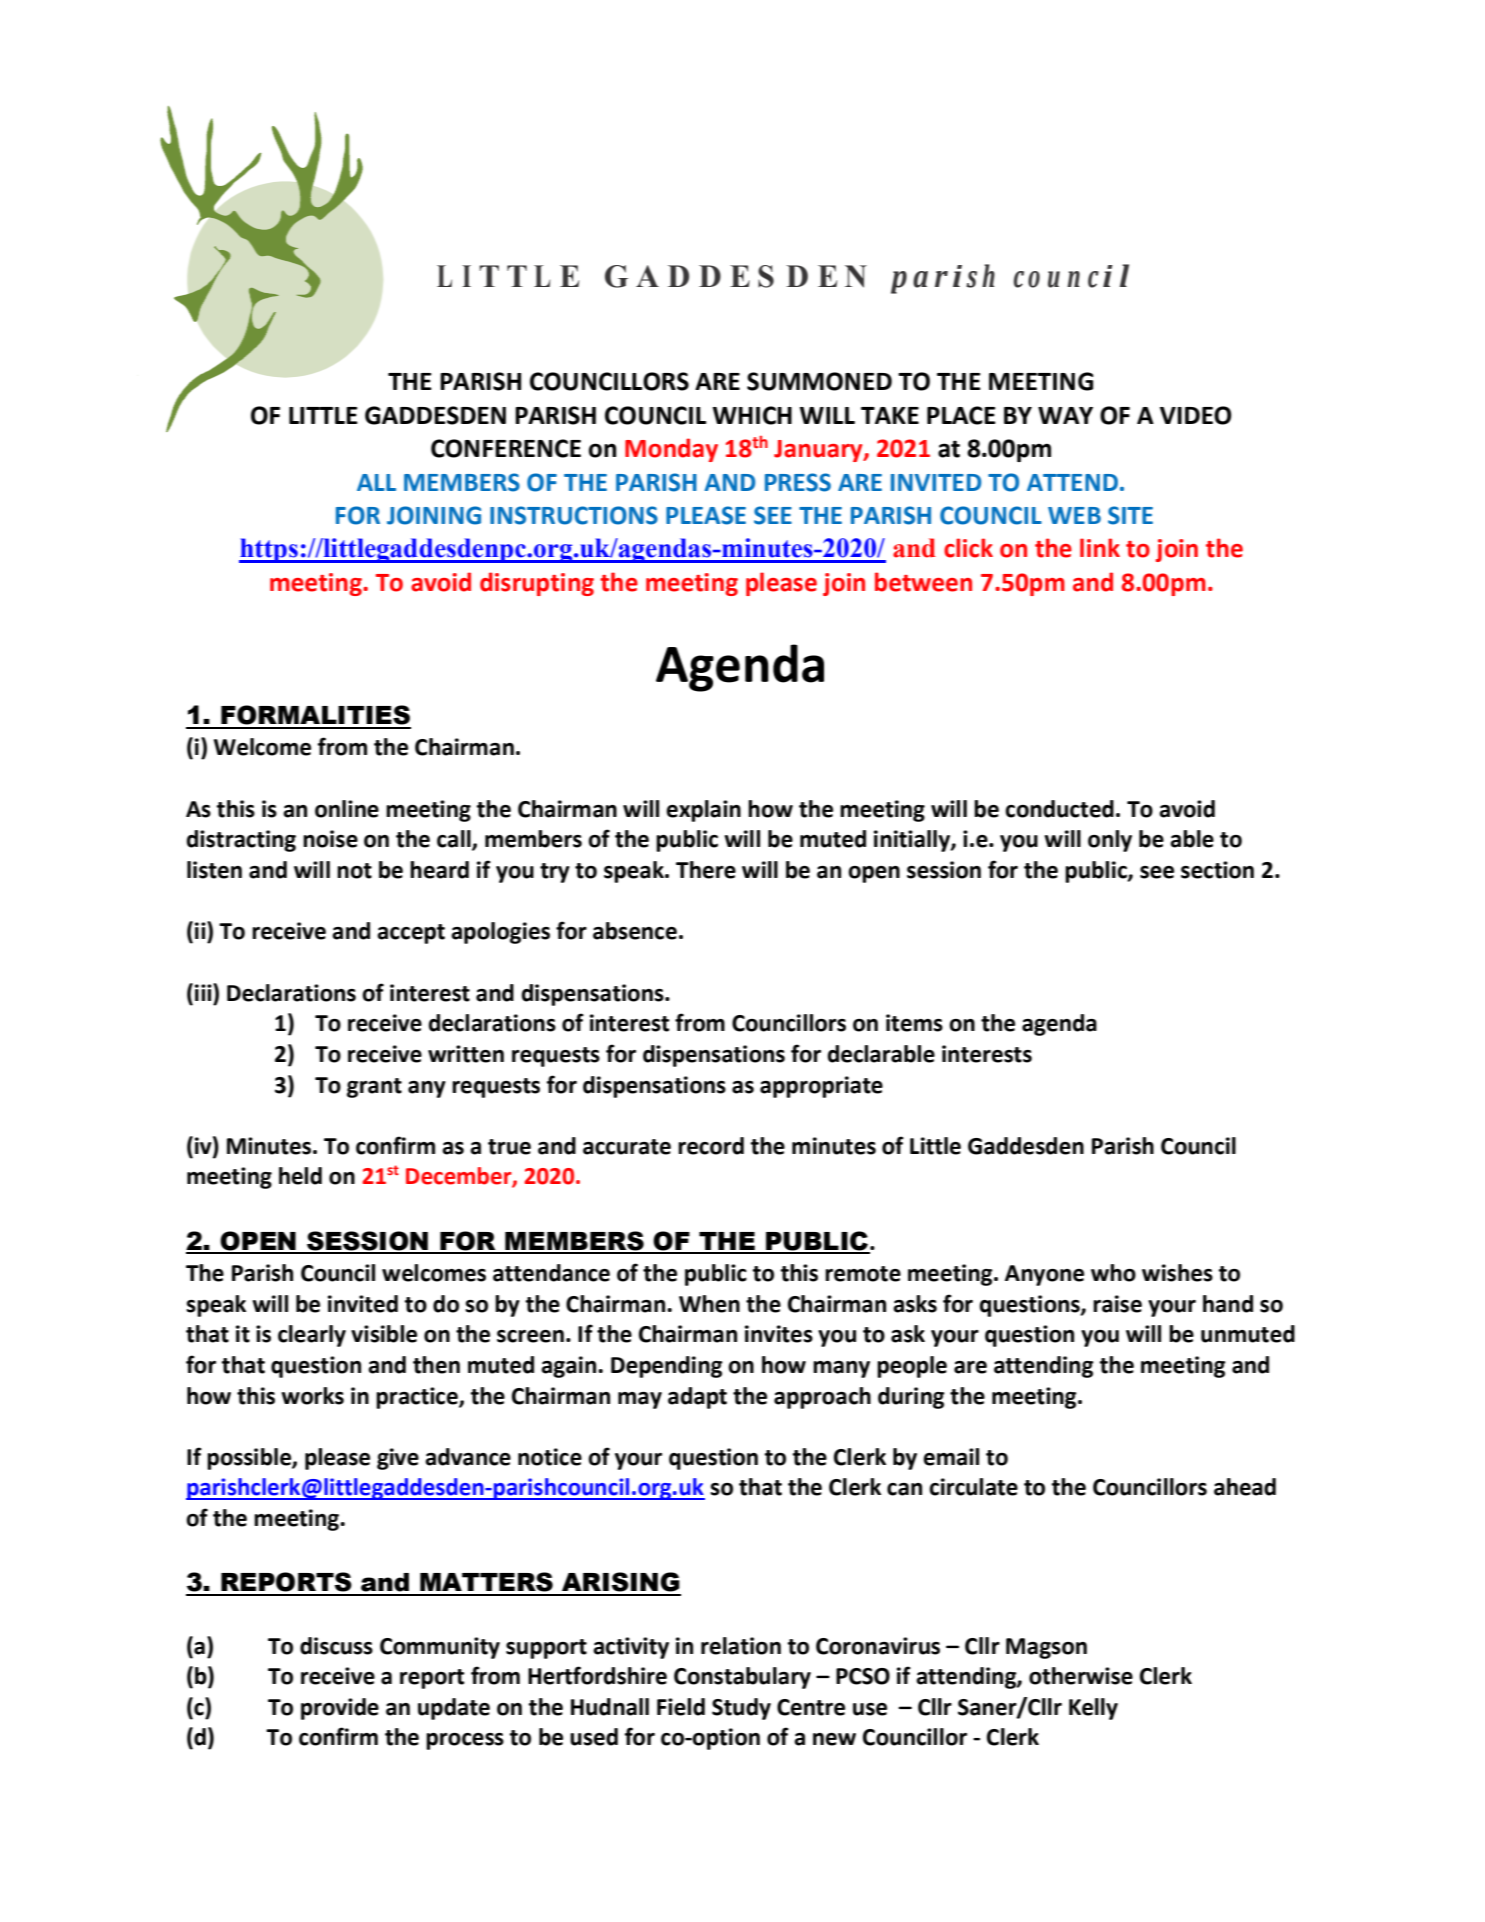 This page has width=1485, height=1922. Describe the element at coordinates (1065, 415) in the page. I see `WAY` at that location.
